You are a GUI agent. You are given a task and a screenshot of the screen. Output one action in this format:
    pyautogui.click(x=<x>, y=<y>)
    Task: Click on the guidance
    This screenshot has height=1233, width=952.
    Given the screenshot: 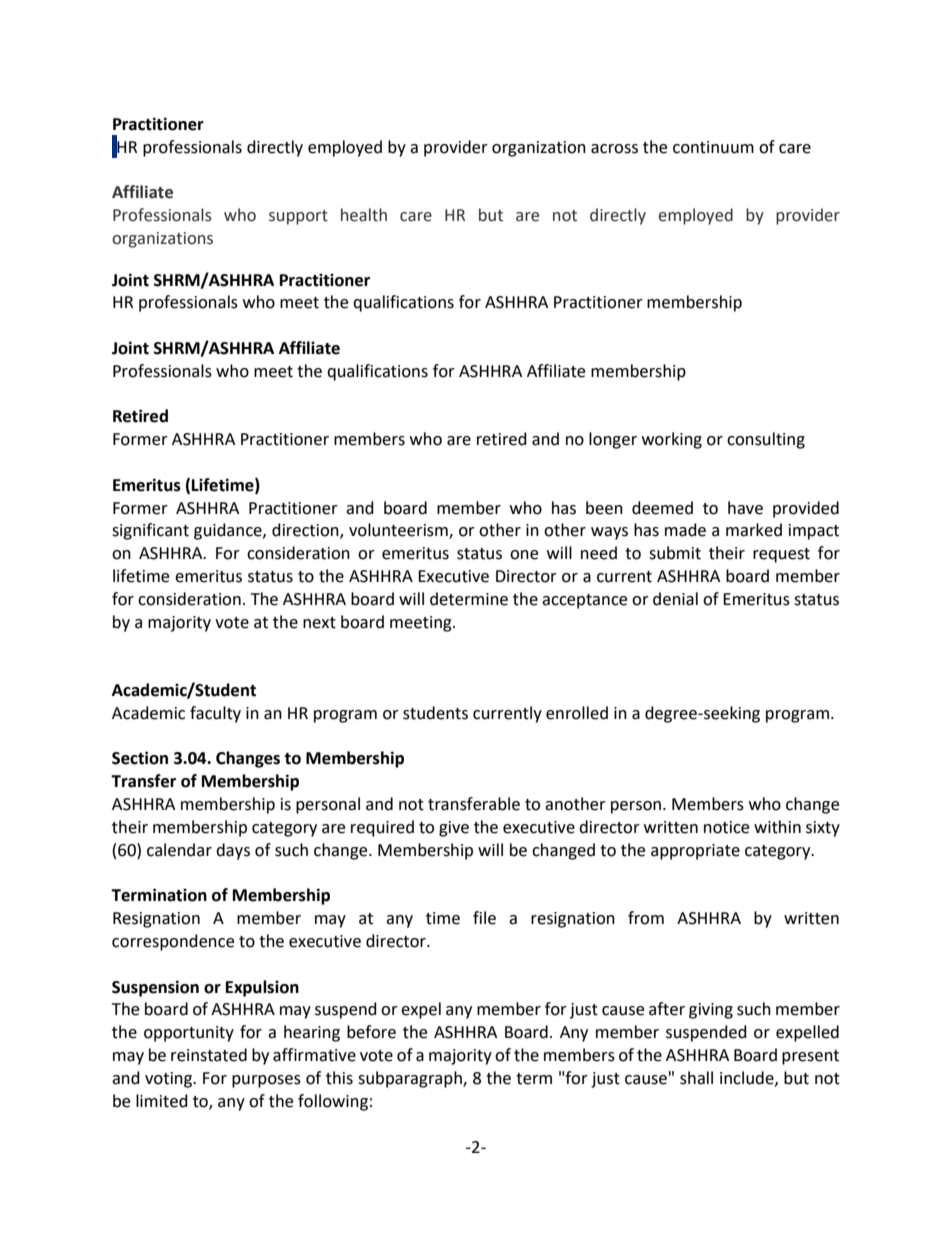 What is the action you would take?
    pyautogui.click(x=229, y=531)
